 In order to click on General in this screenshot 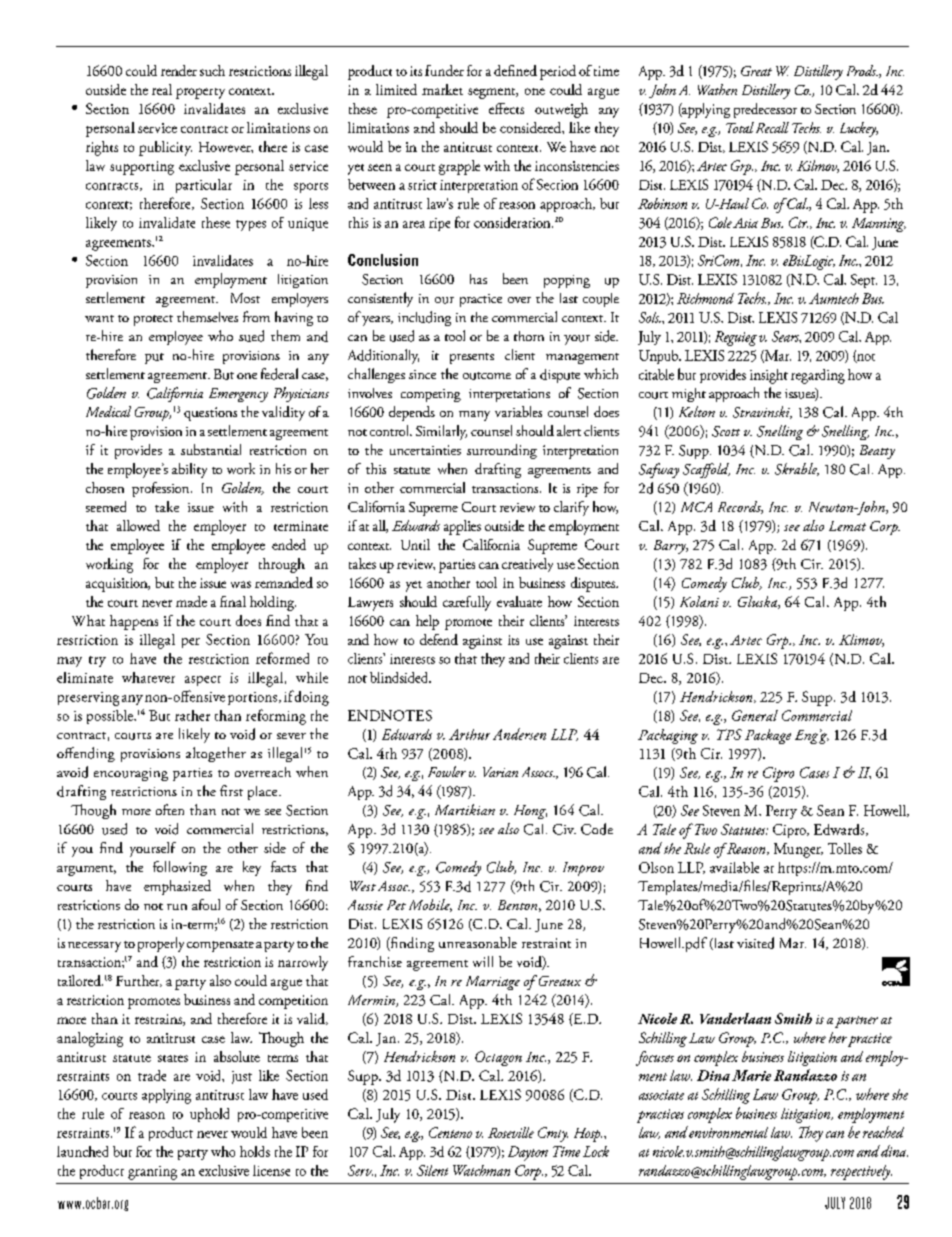, I will do `click(755, 715)`.
